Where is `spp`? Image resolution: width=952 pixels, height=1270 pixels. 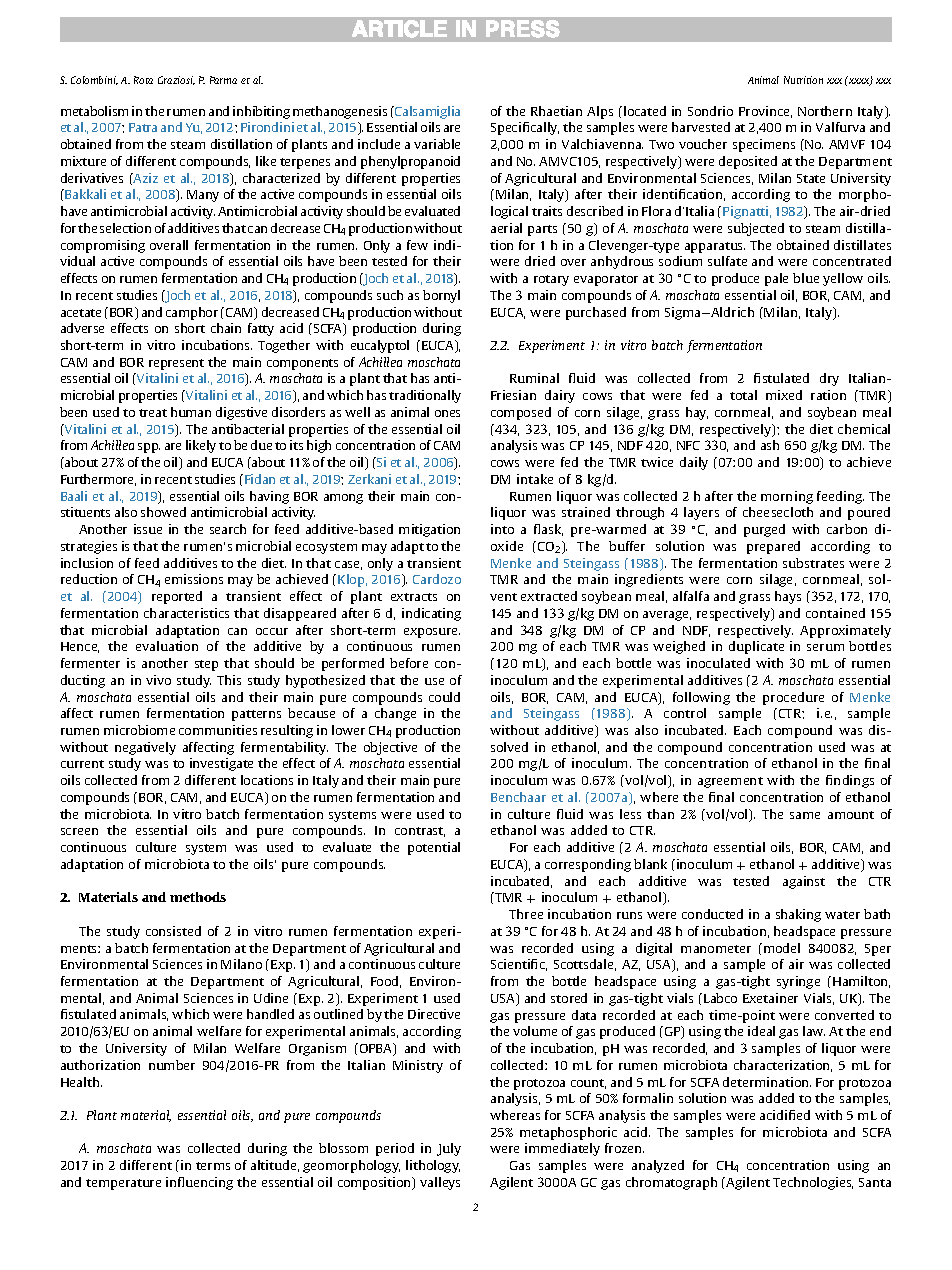
spp is located at coordinates (149, 448).
